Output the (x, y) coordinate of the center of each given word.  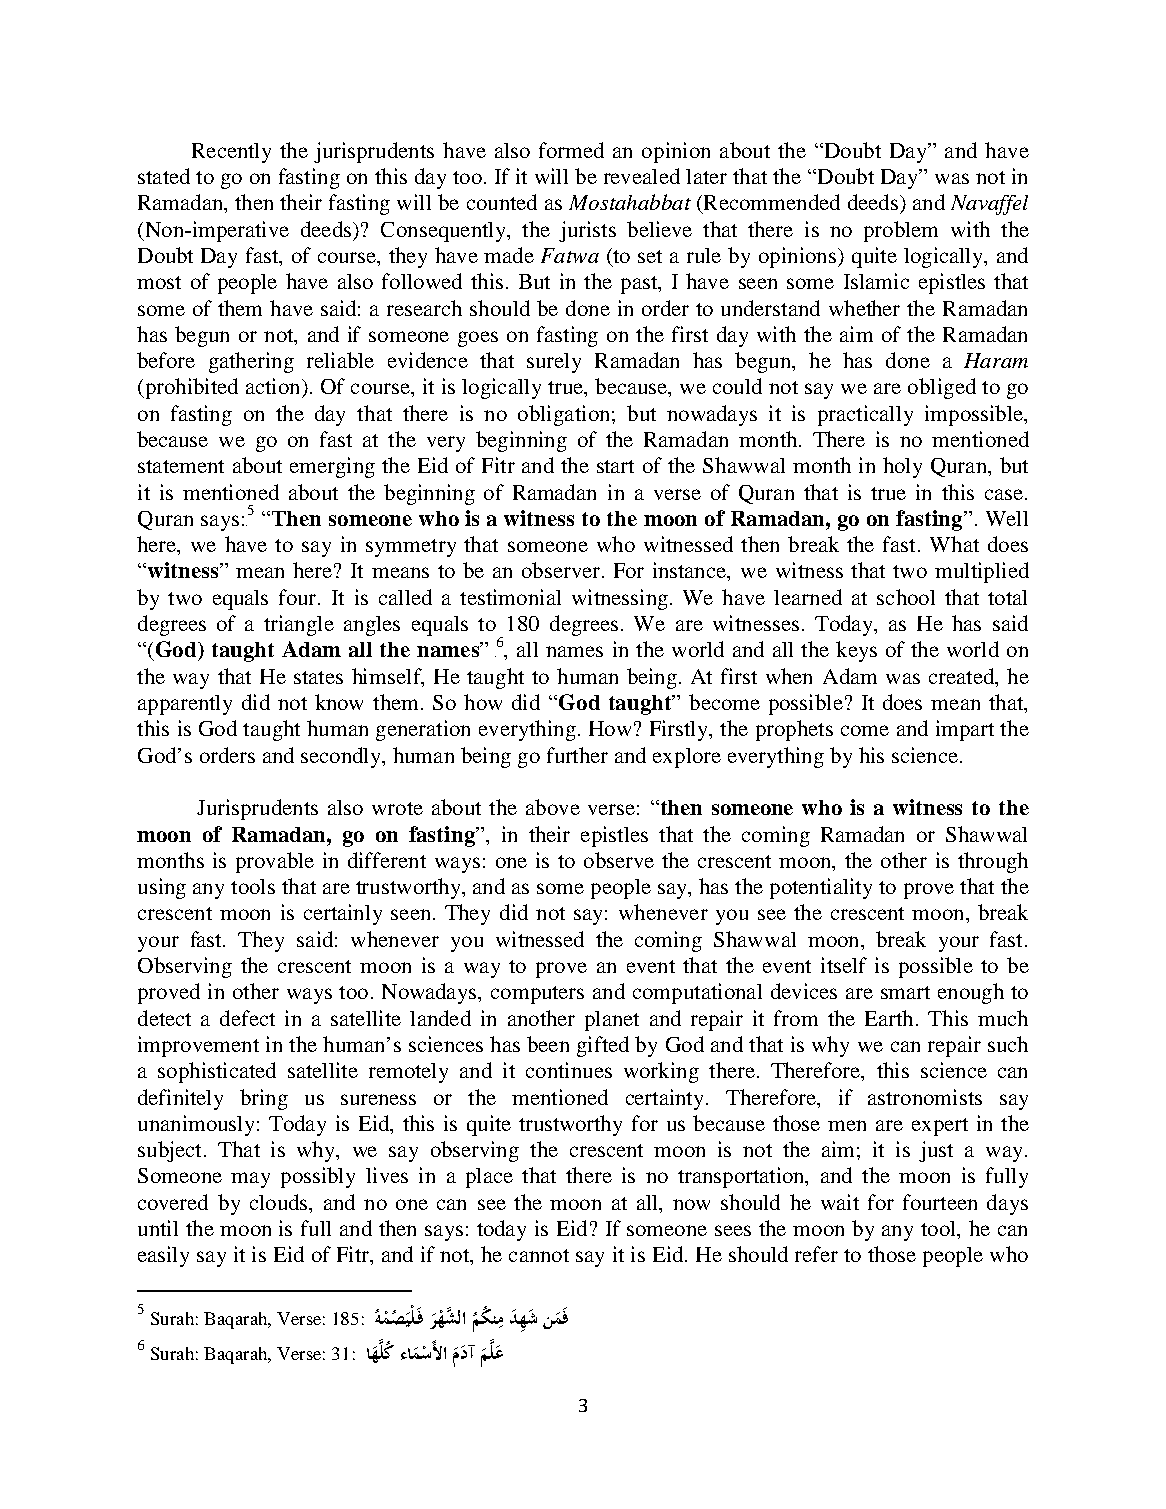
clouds (280, 1202)
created (962, 676)
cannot (539, 1255)
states (318, 677)
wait (840, 1202)
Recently (231, 153)
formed (571, 150)
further (577, 755)
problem (901, 231)
